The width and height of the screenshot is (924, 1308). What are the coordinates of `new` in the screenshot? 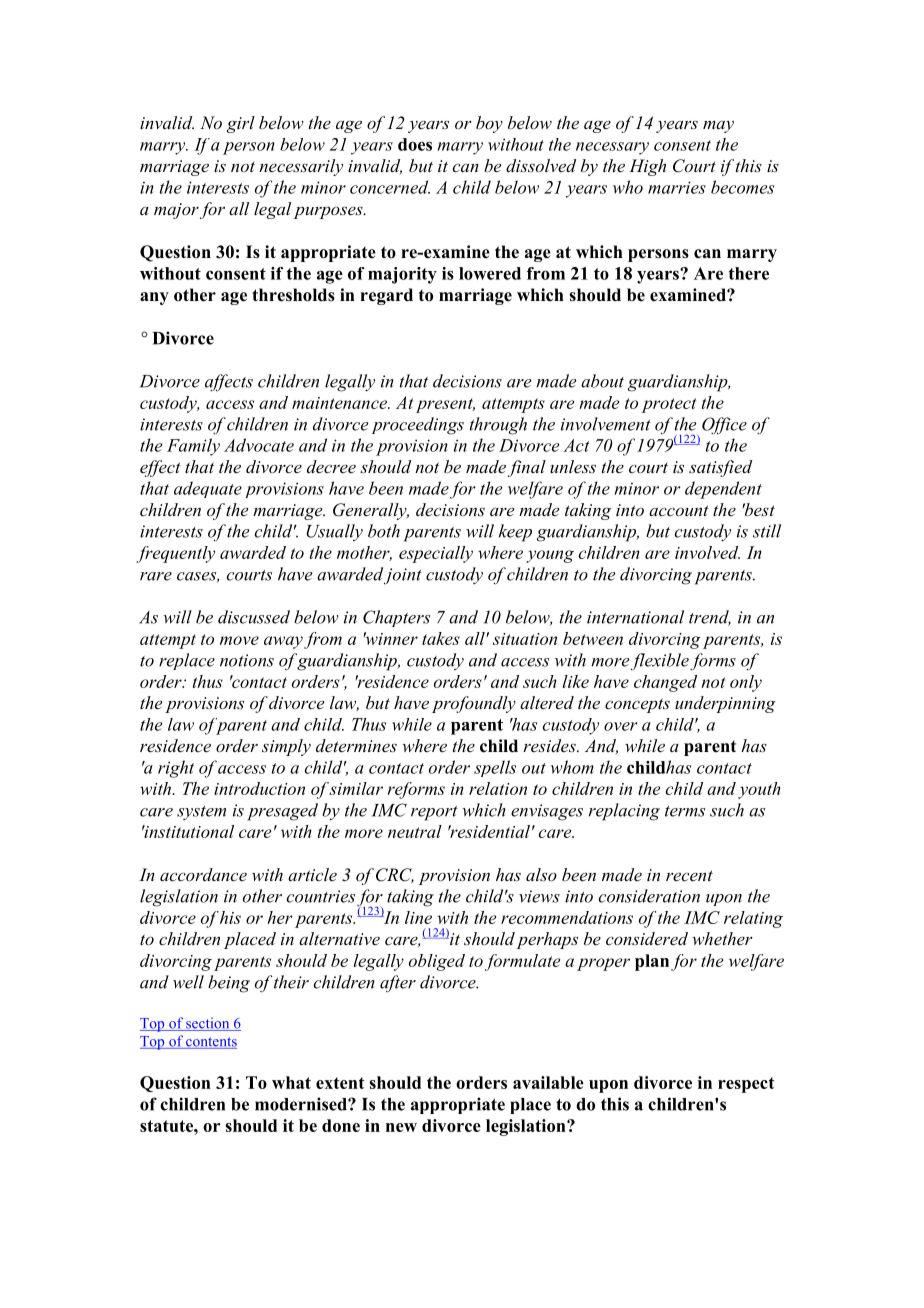 It's located at (401, 1127).
